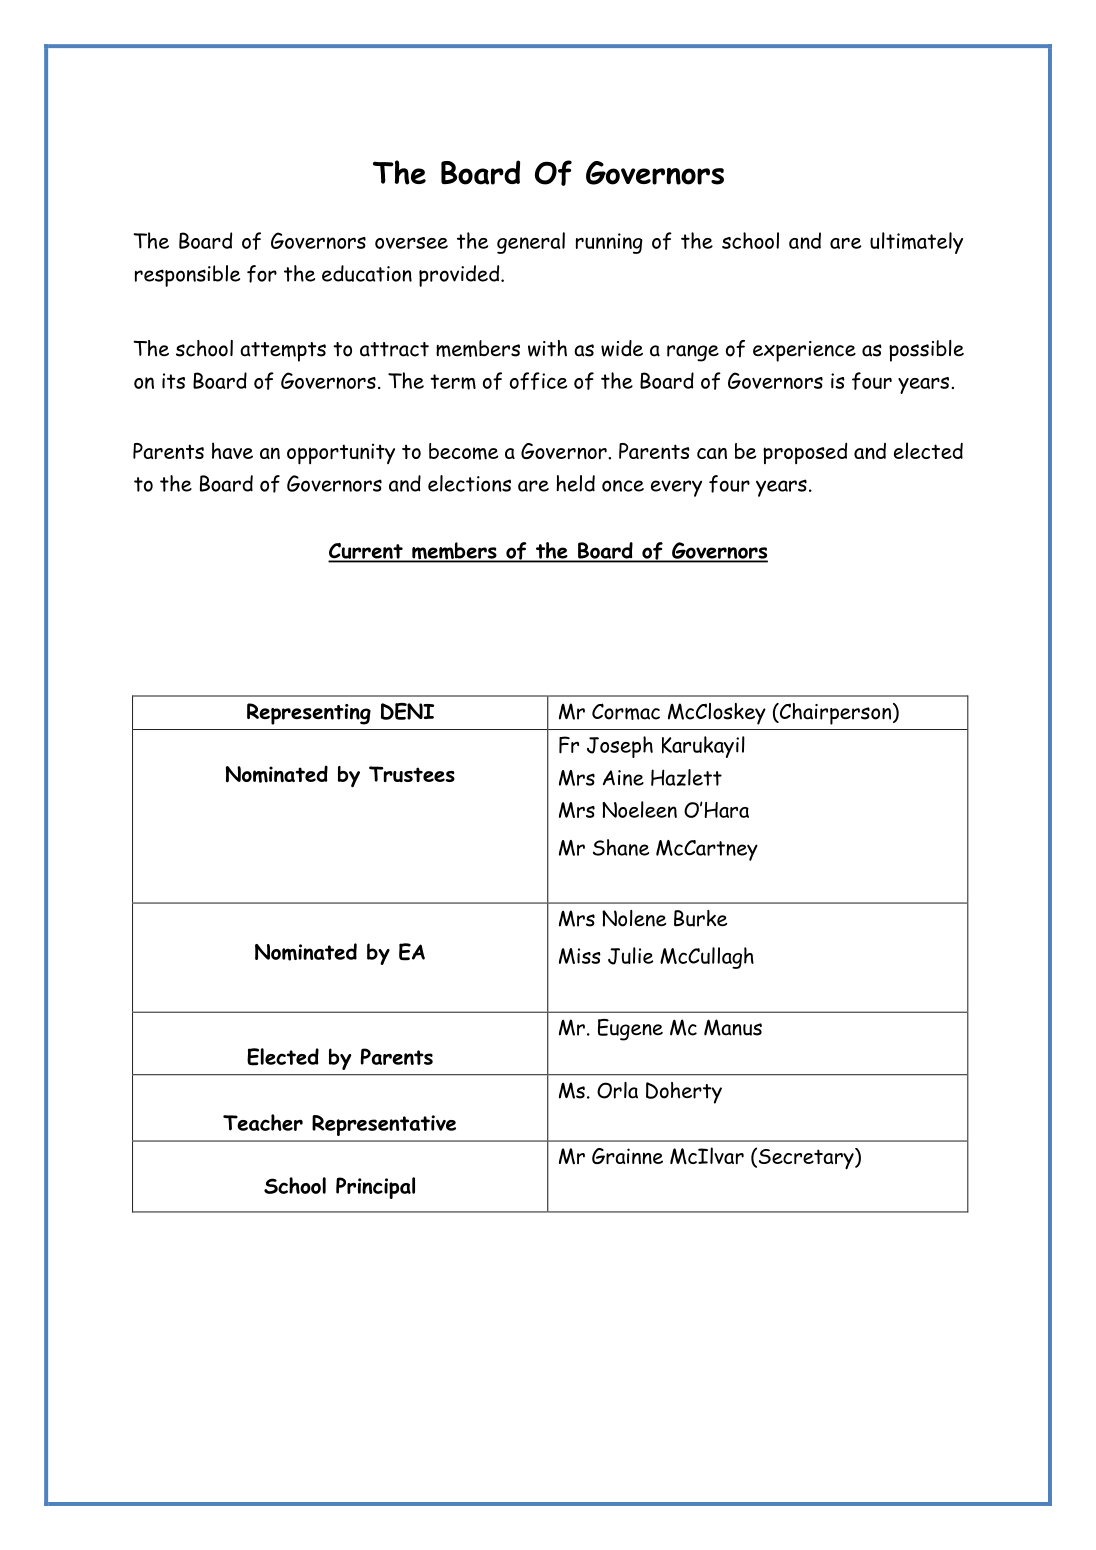 The image size is (1096, 1550). Describe the element at coordinates (805, 453) in the screenshot. I see `proposed` at that location.
